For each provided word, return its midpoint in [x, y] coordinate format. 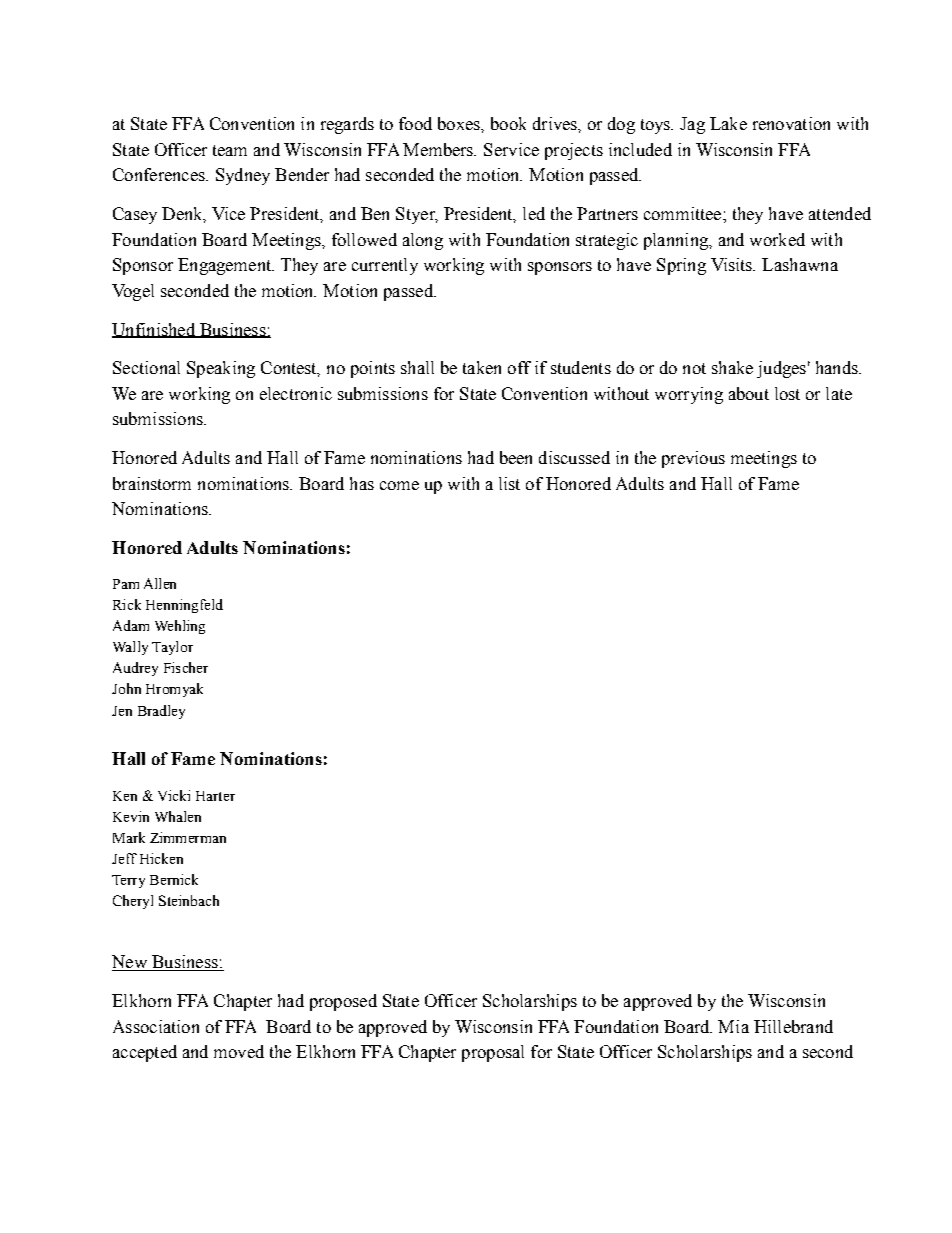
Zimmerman [188, 837]
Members [439, 149]
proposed [343, 1002]
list [509, 483]
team [230, 150]
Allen [160, 583]
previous [693, 459]
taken [482, 367]
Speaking [221, 369]
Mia [733, 1026]
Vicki [174, 795]
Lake [728, 123]
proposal [493, 1053]
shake [732, 367]
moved [239, 1051]
